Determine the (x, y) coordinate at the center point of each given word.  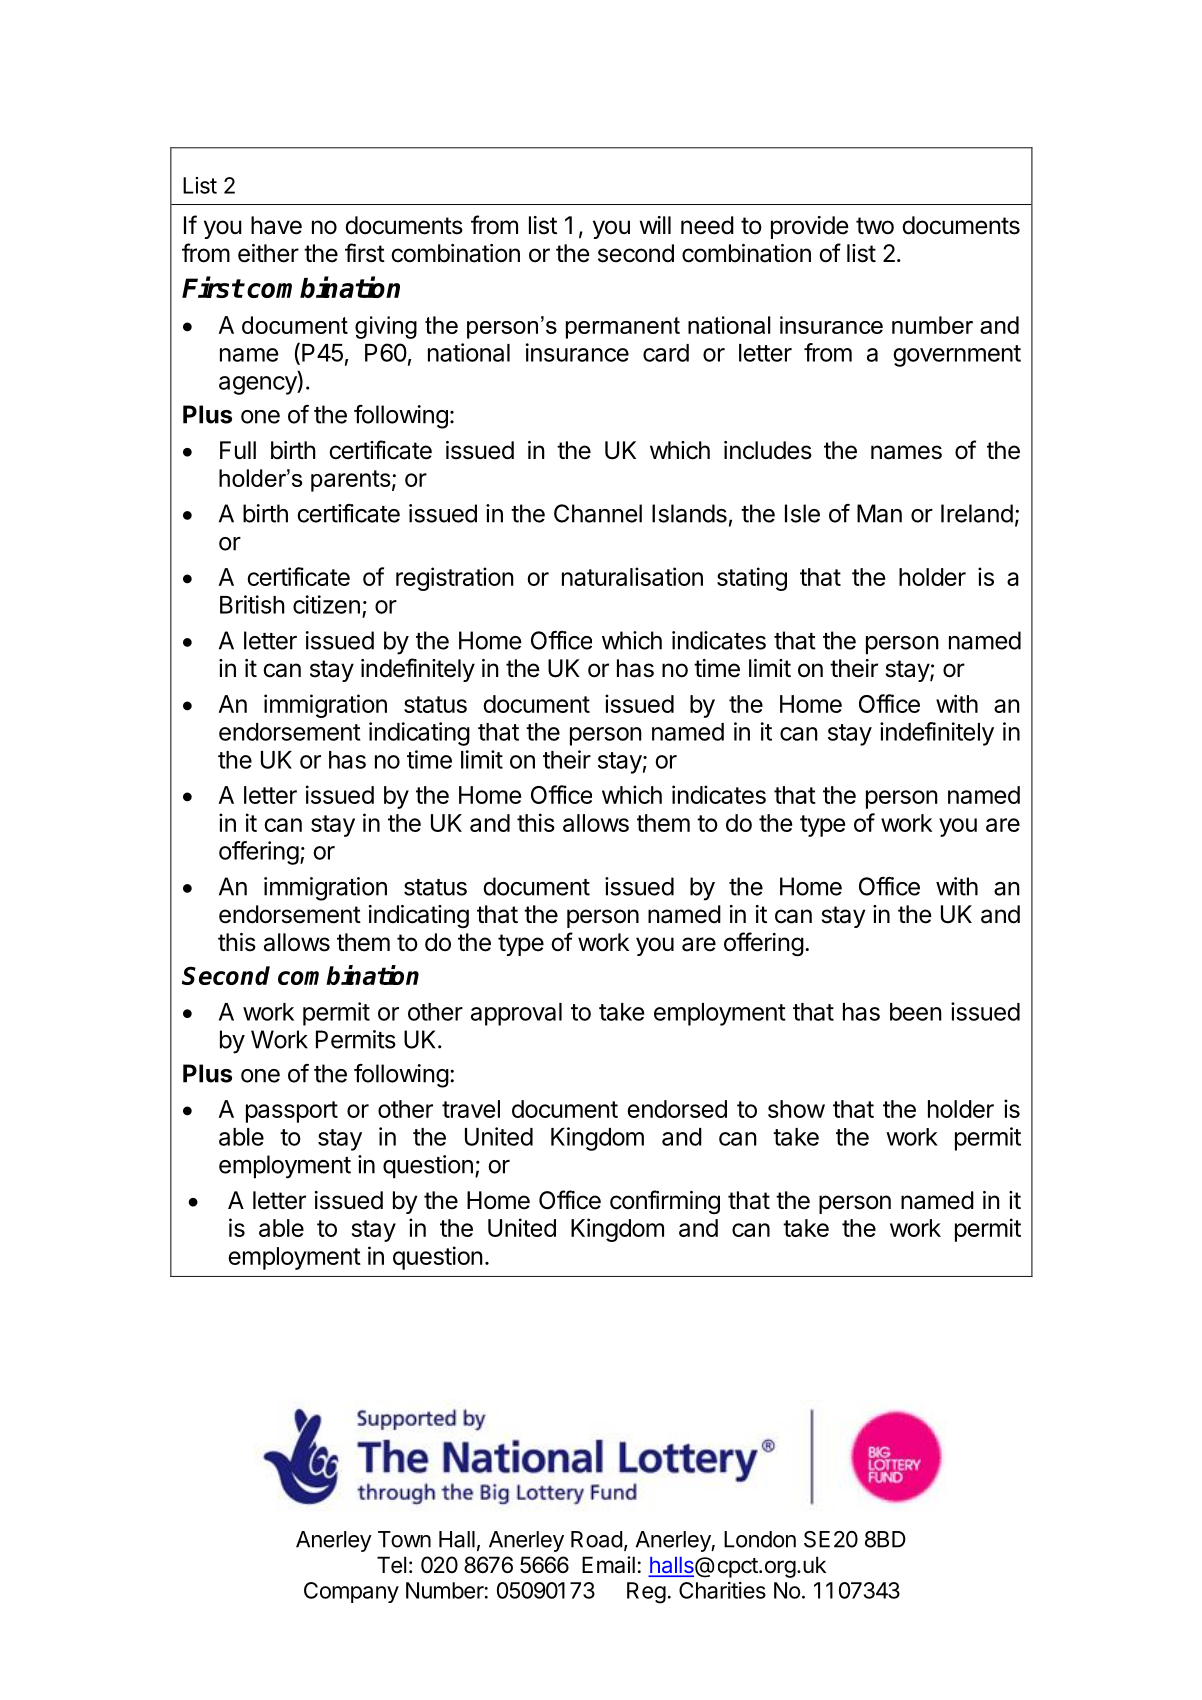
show (796, 1109)
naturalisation (632, 576)
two (875, 226)
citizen (326, 604)
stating (752, 579)
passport (292, 1112)
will (655, 225)
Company (351, 1592)
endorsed (677, 1109)
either (268, 253)
